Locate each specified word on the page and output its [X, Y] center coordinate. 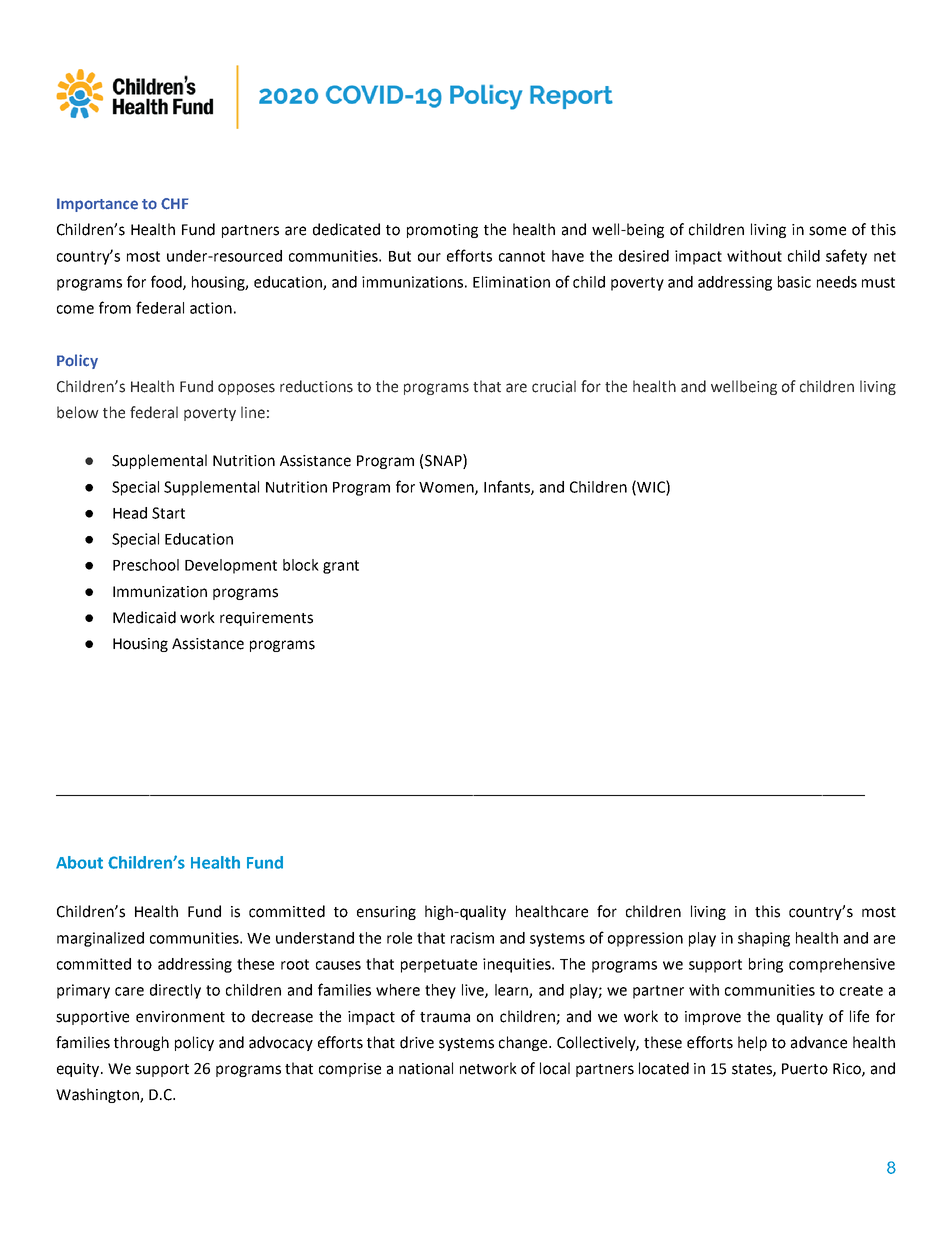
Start [168, 513]
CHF [174, 204]
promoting [442, 231]
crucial [554, 386]
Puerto [805, 1069]
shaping [764, 939]
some [827, 231]
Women [447, 488]
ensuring [386, 913]
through [141, 1043]
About [79, 862]
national [426, 1068]
